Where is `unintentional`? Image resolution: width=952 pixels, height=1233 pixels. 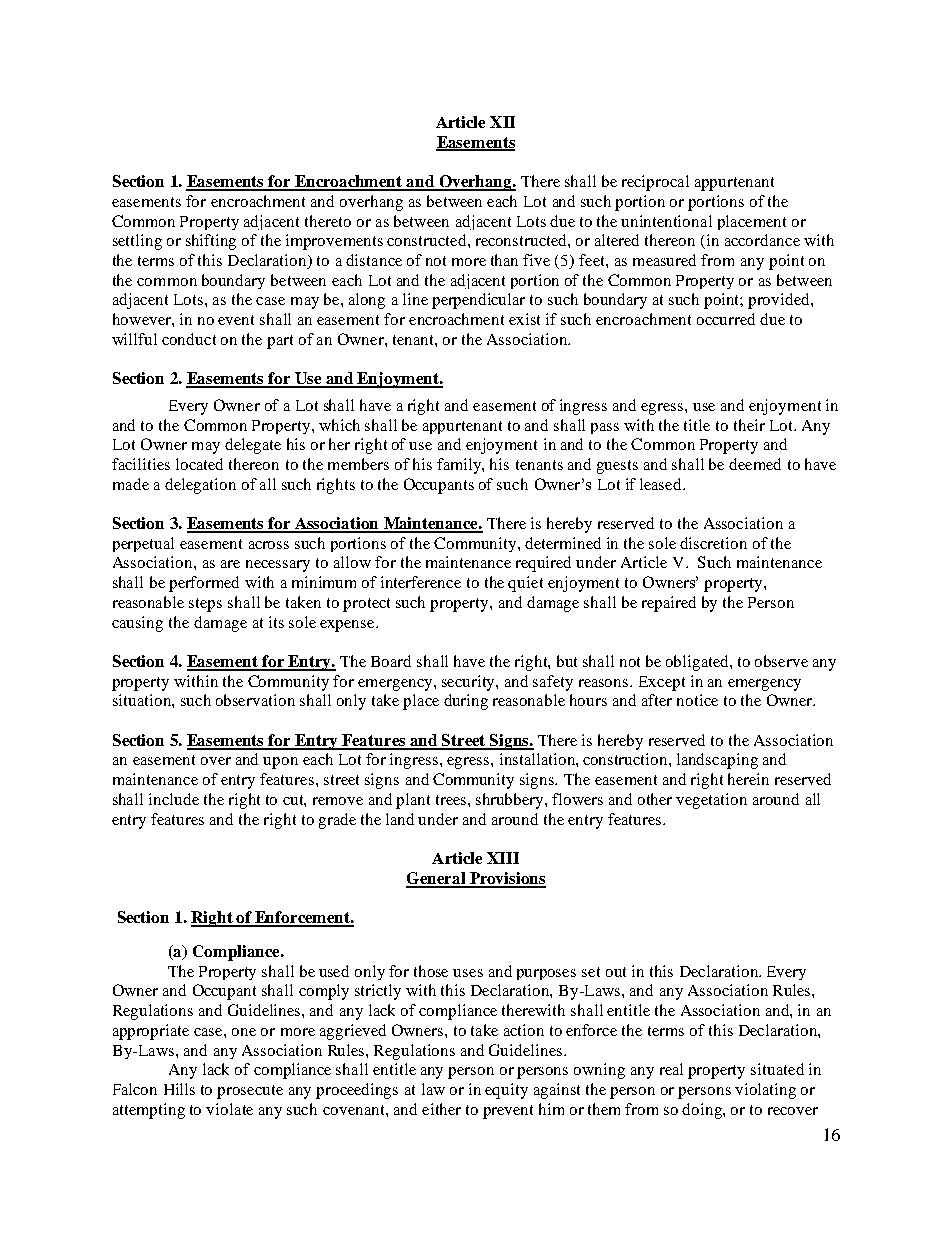 unintentional is located at coordinates (666, 221).
